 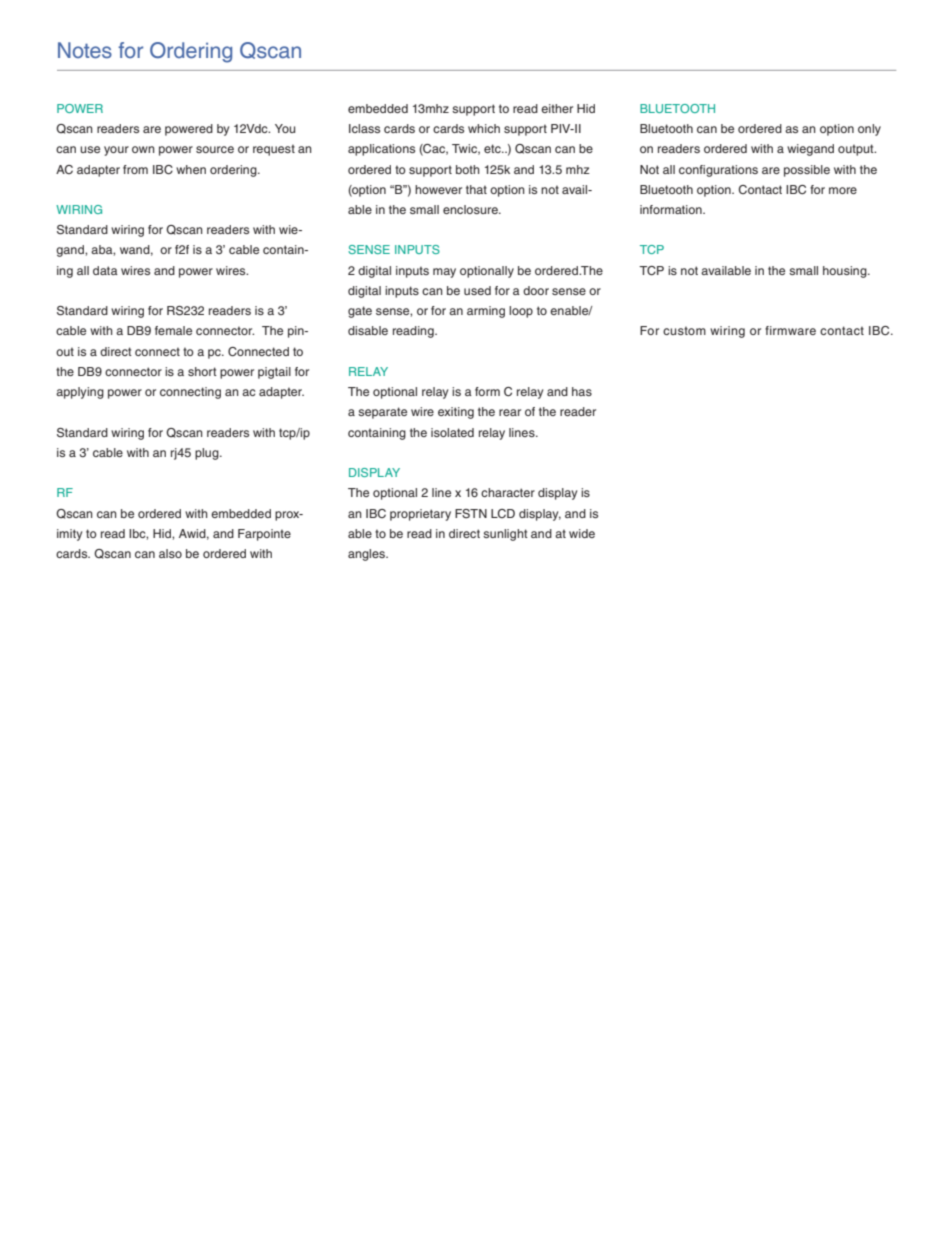 I want to click on enclosure, so click(x=471, y=209).
